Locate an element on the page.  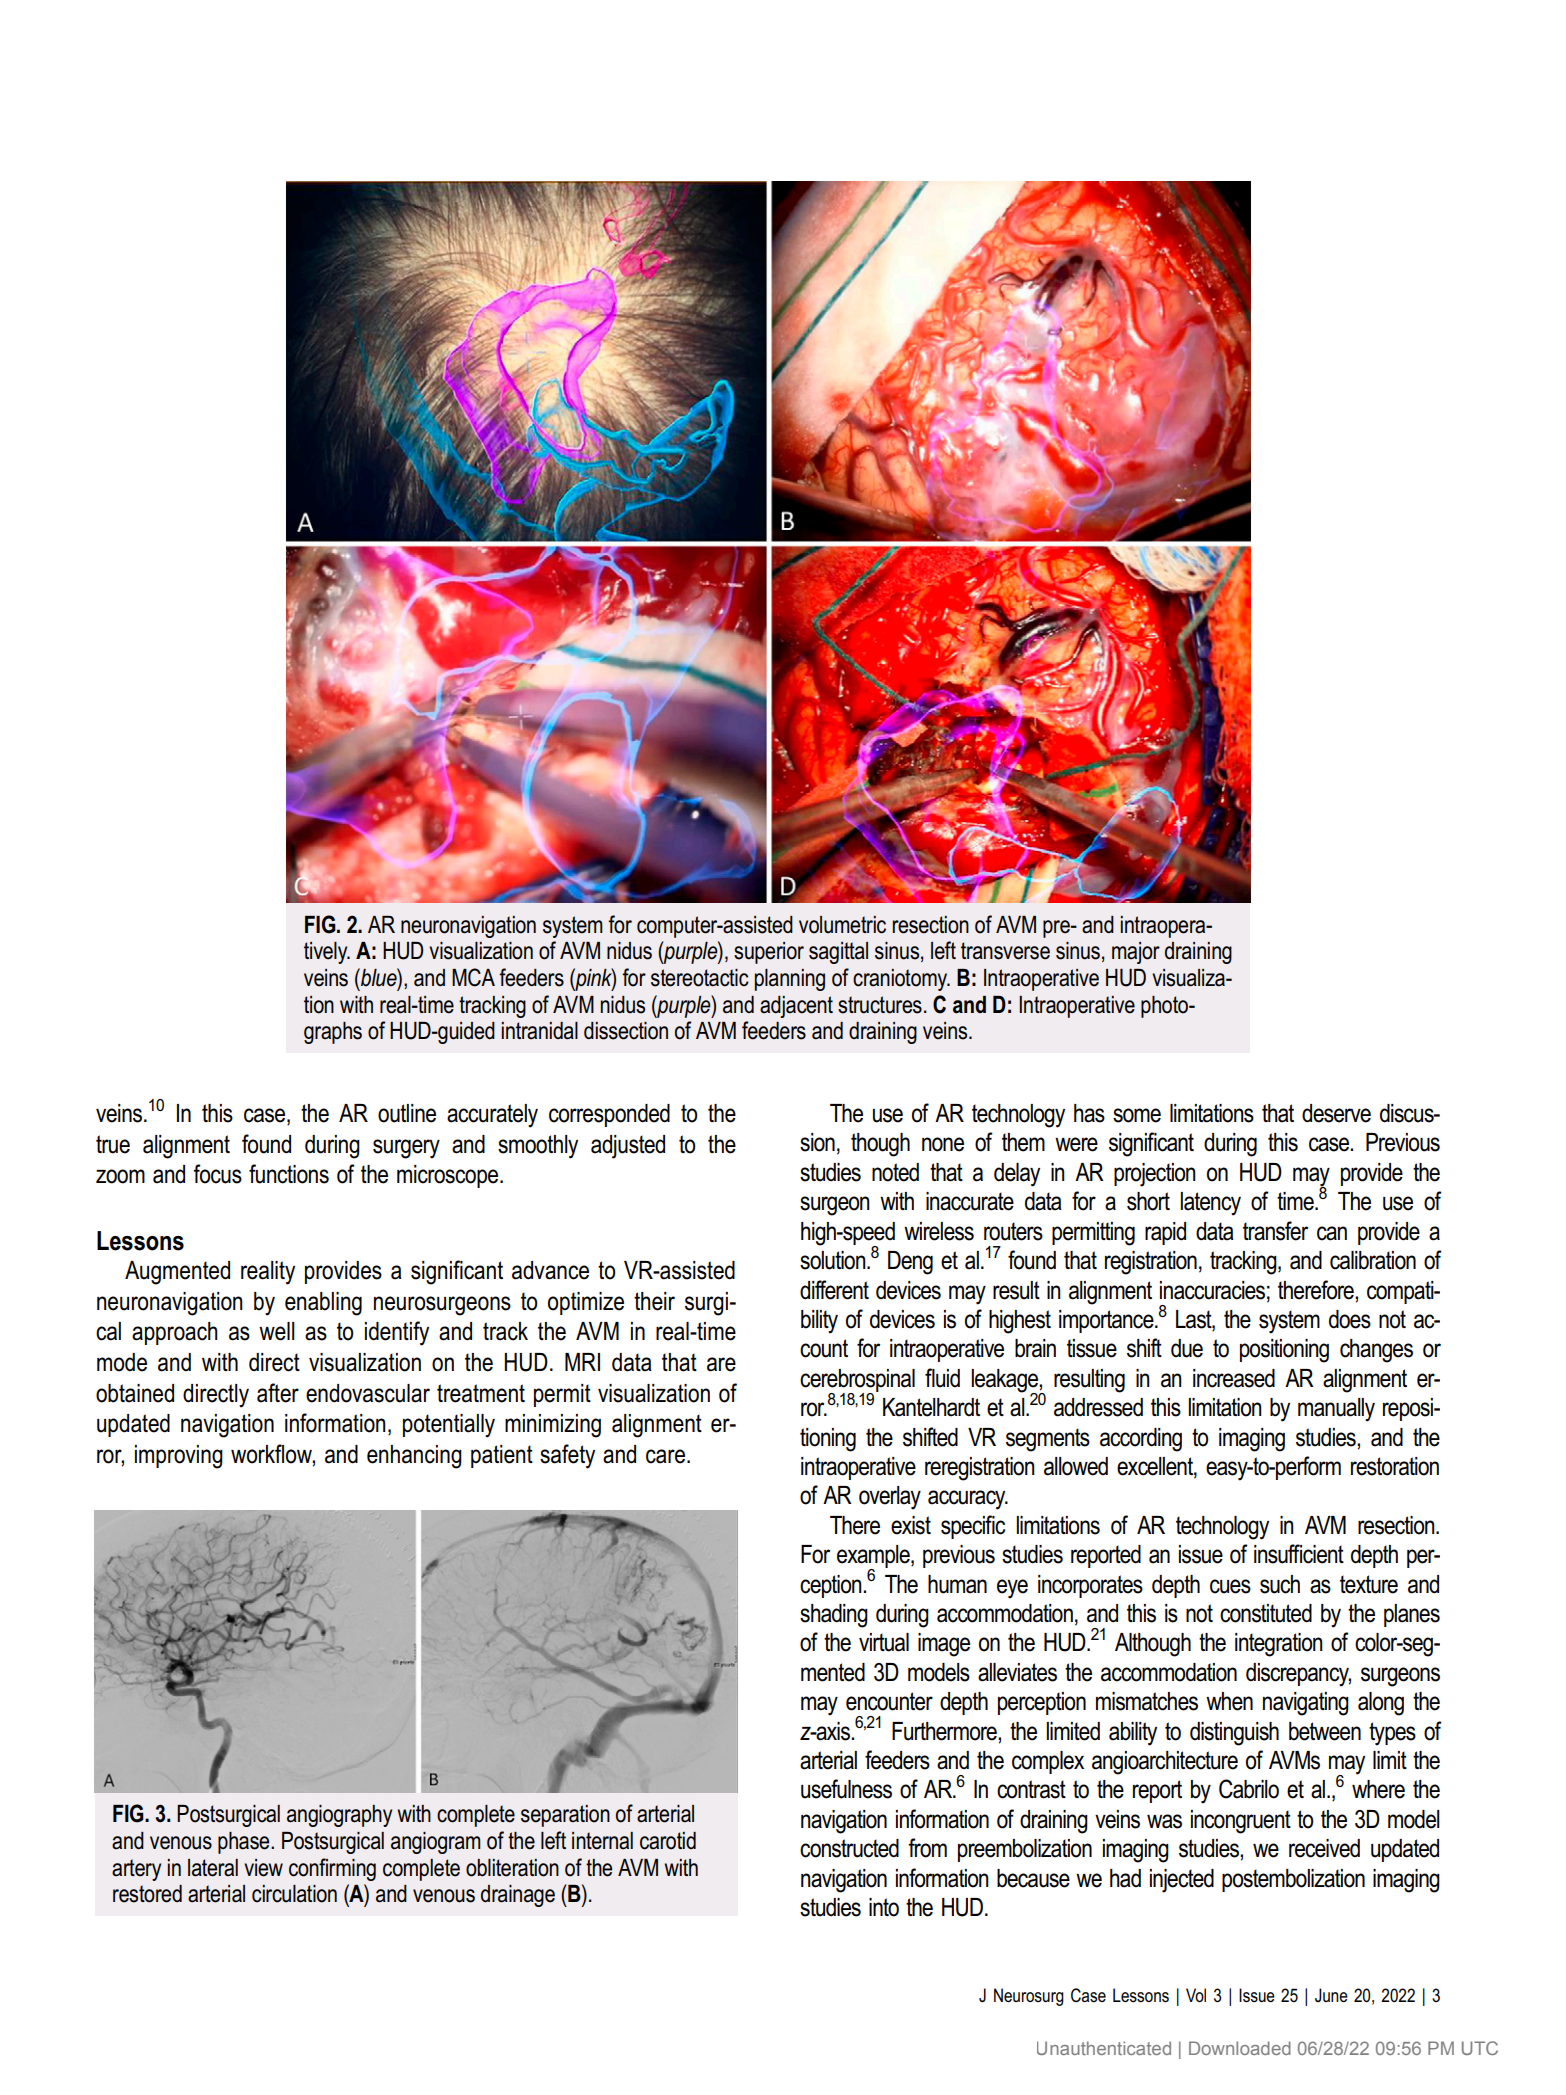
restored is located at coordinates (147, 1894).
